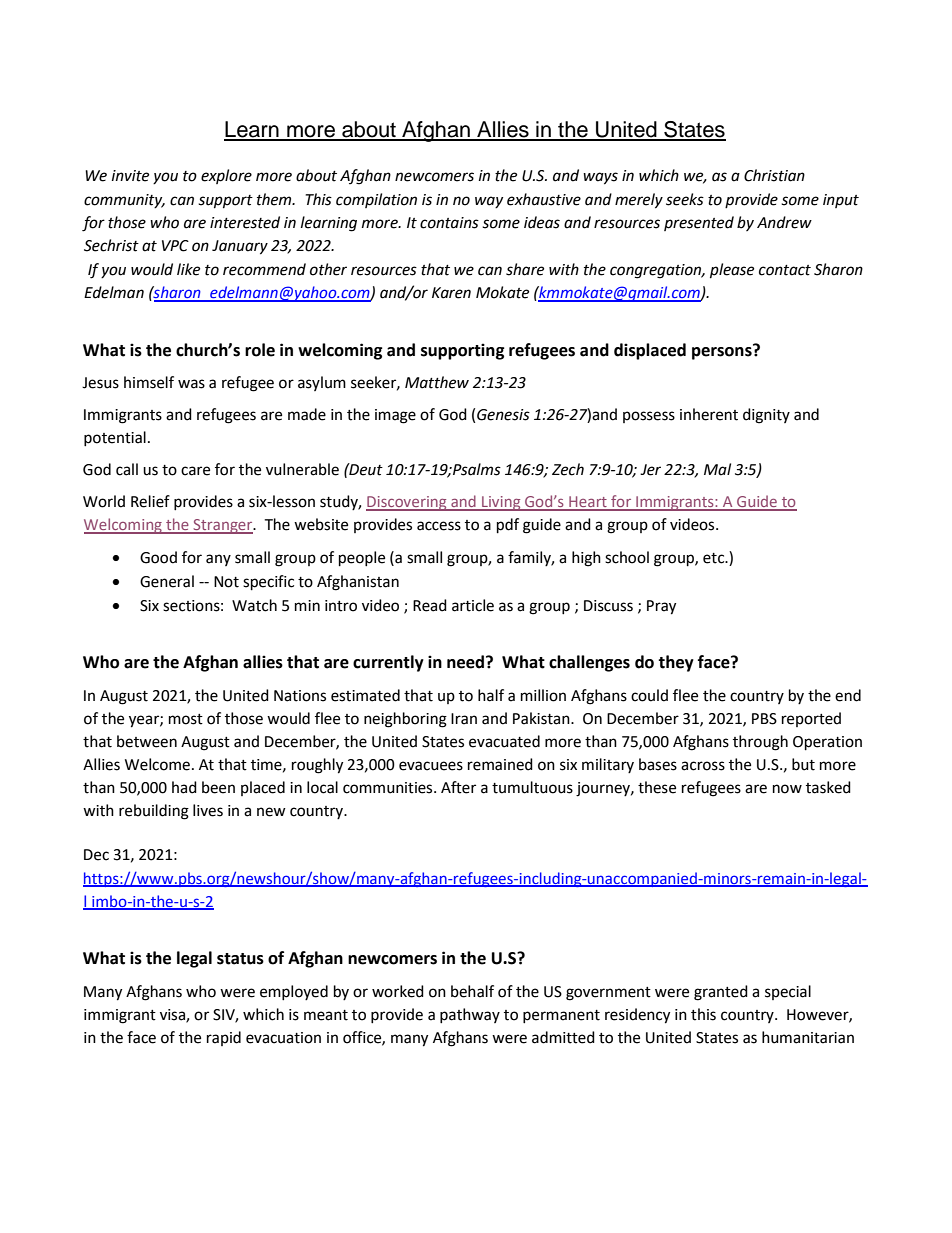 The image size is (952, 1233). I want to click on contains, so click(449, 223).
